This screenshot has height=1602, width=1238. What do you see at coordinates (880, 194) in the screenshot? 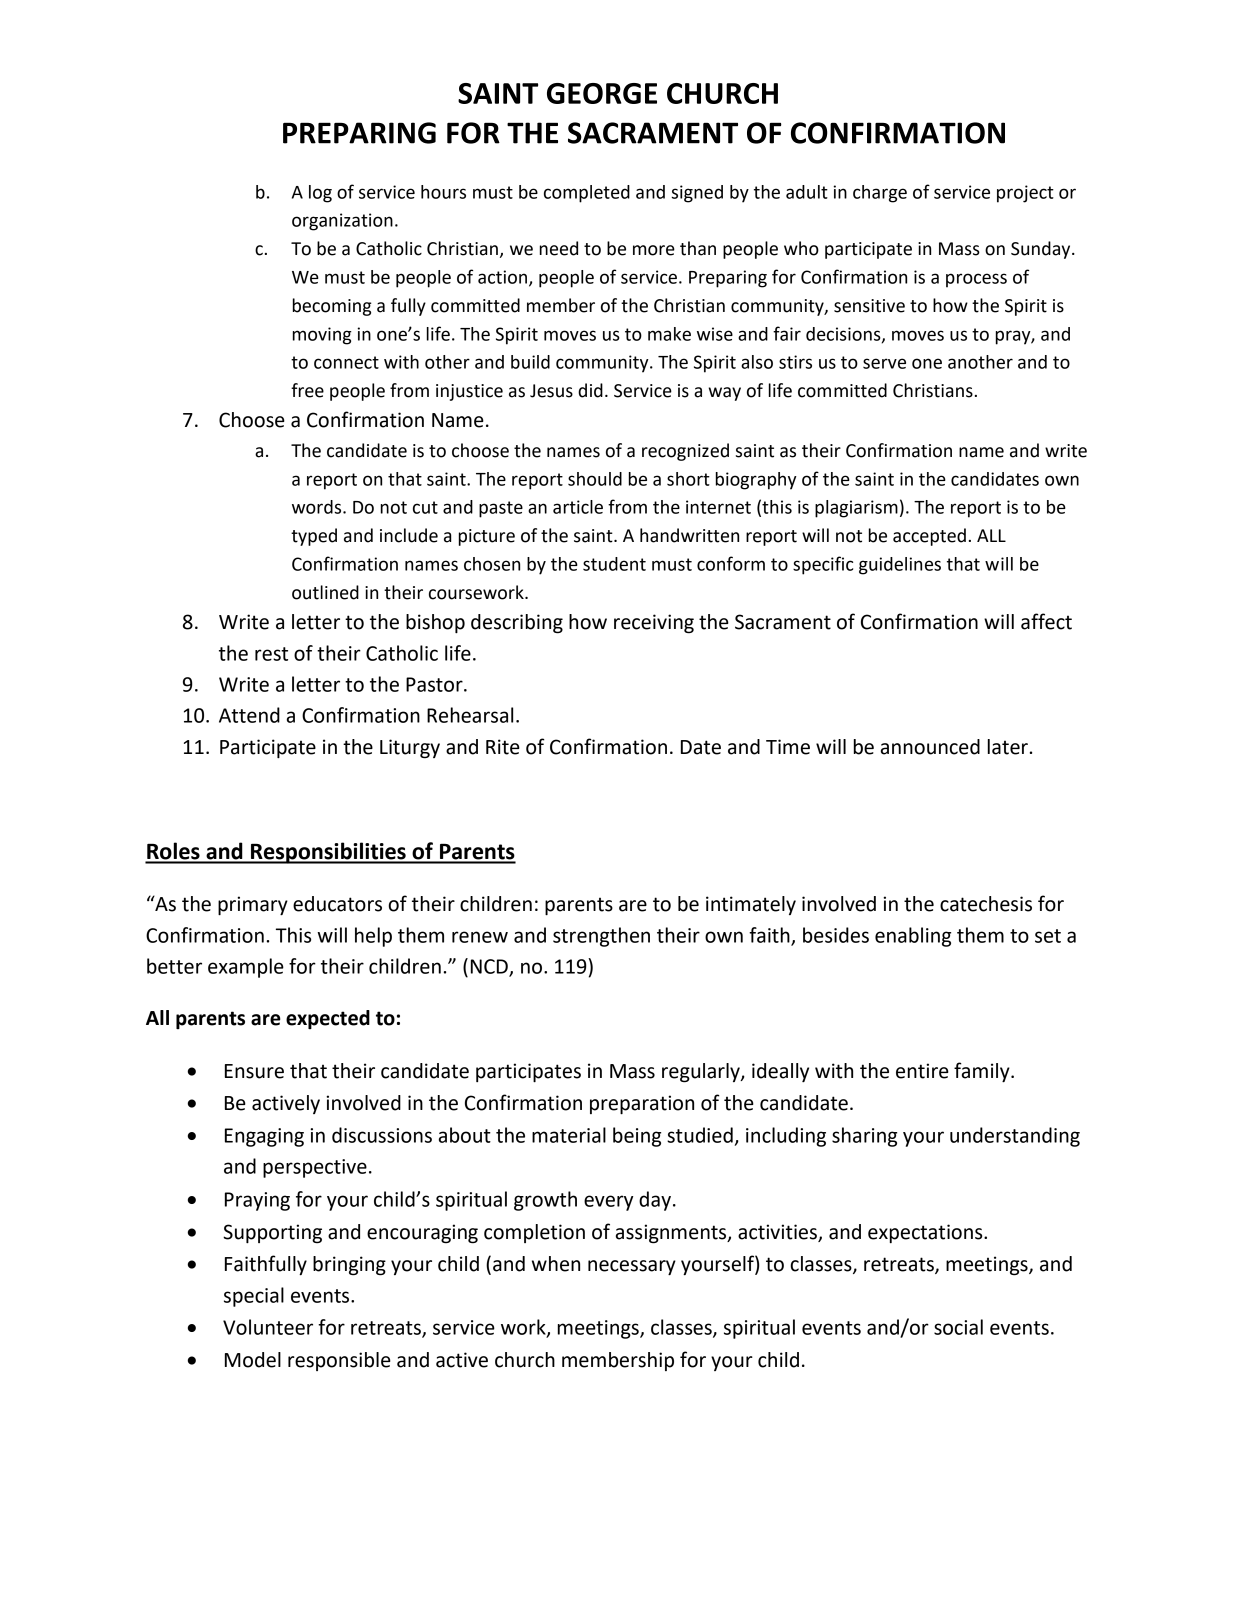
I see `charge` at bounding box center [880, 194].
